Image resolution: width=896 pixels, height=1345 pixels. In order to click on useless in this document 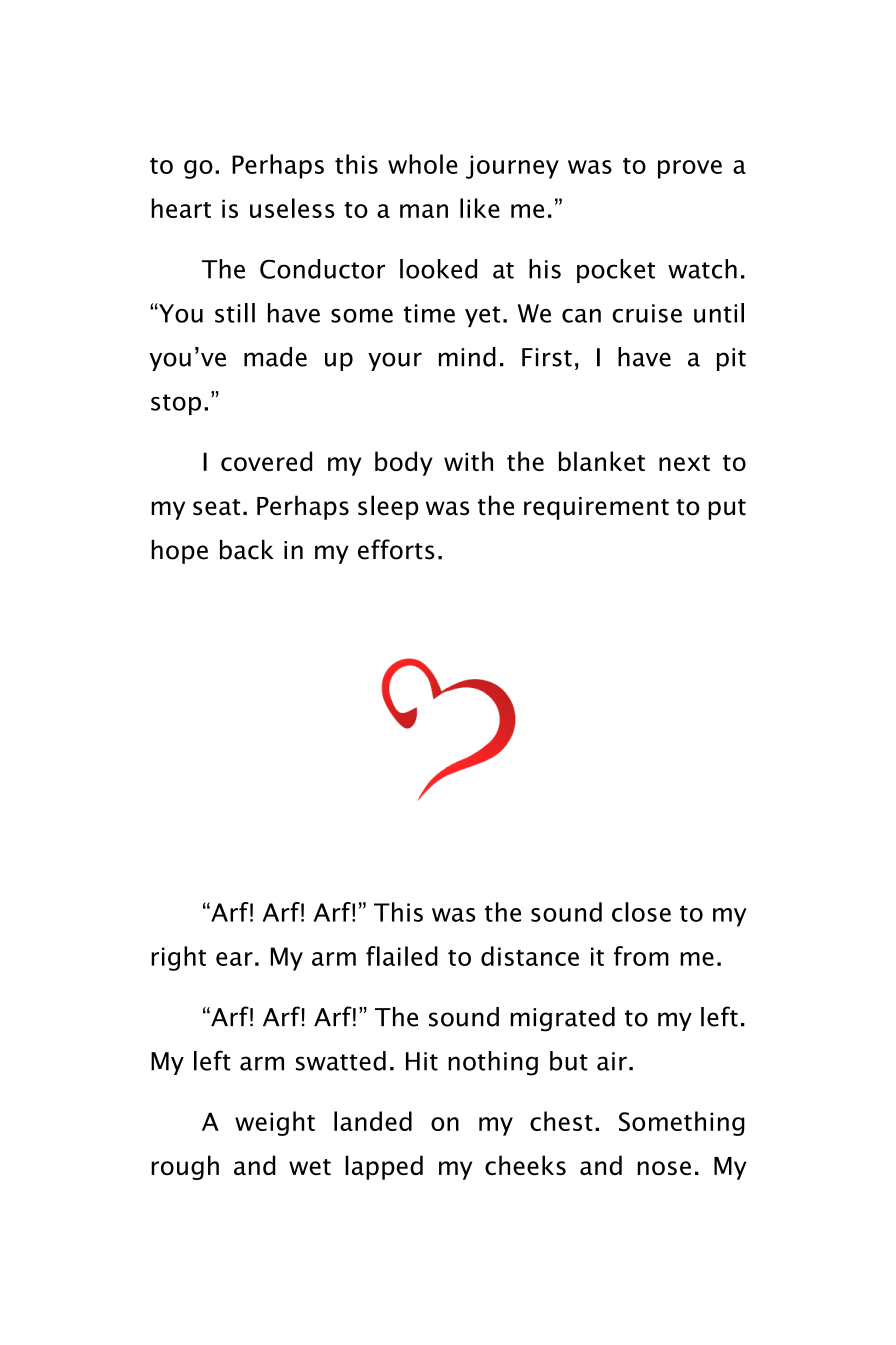, I will do `click(292, 208)`.
